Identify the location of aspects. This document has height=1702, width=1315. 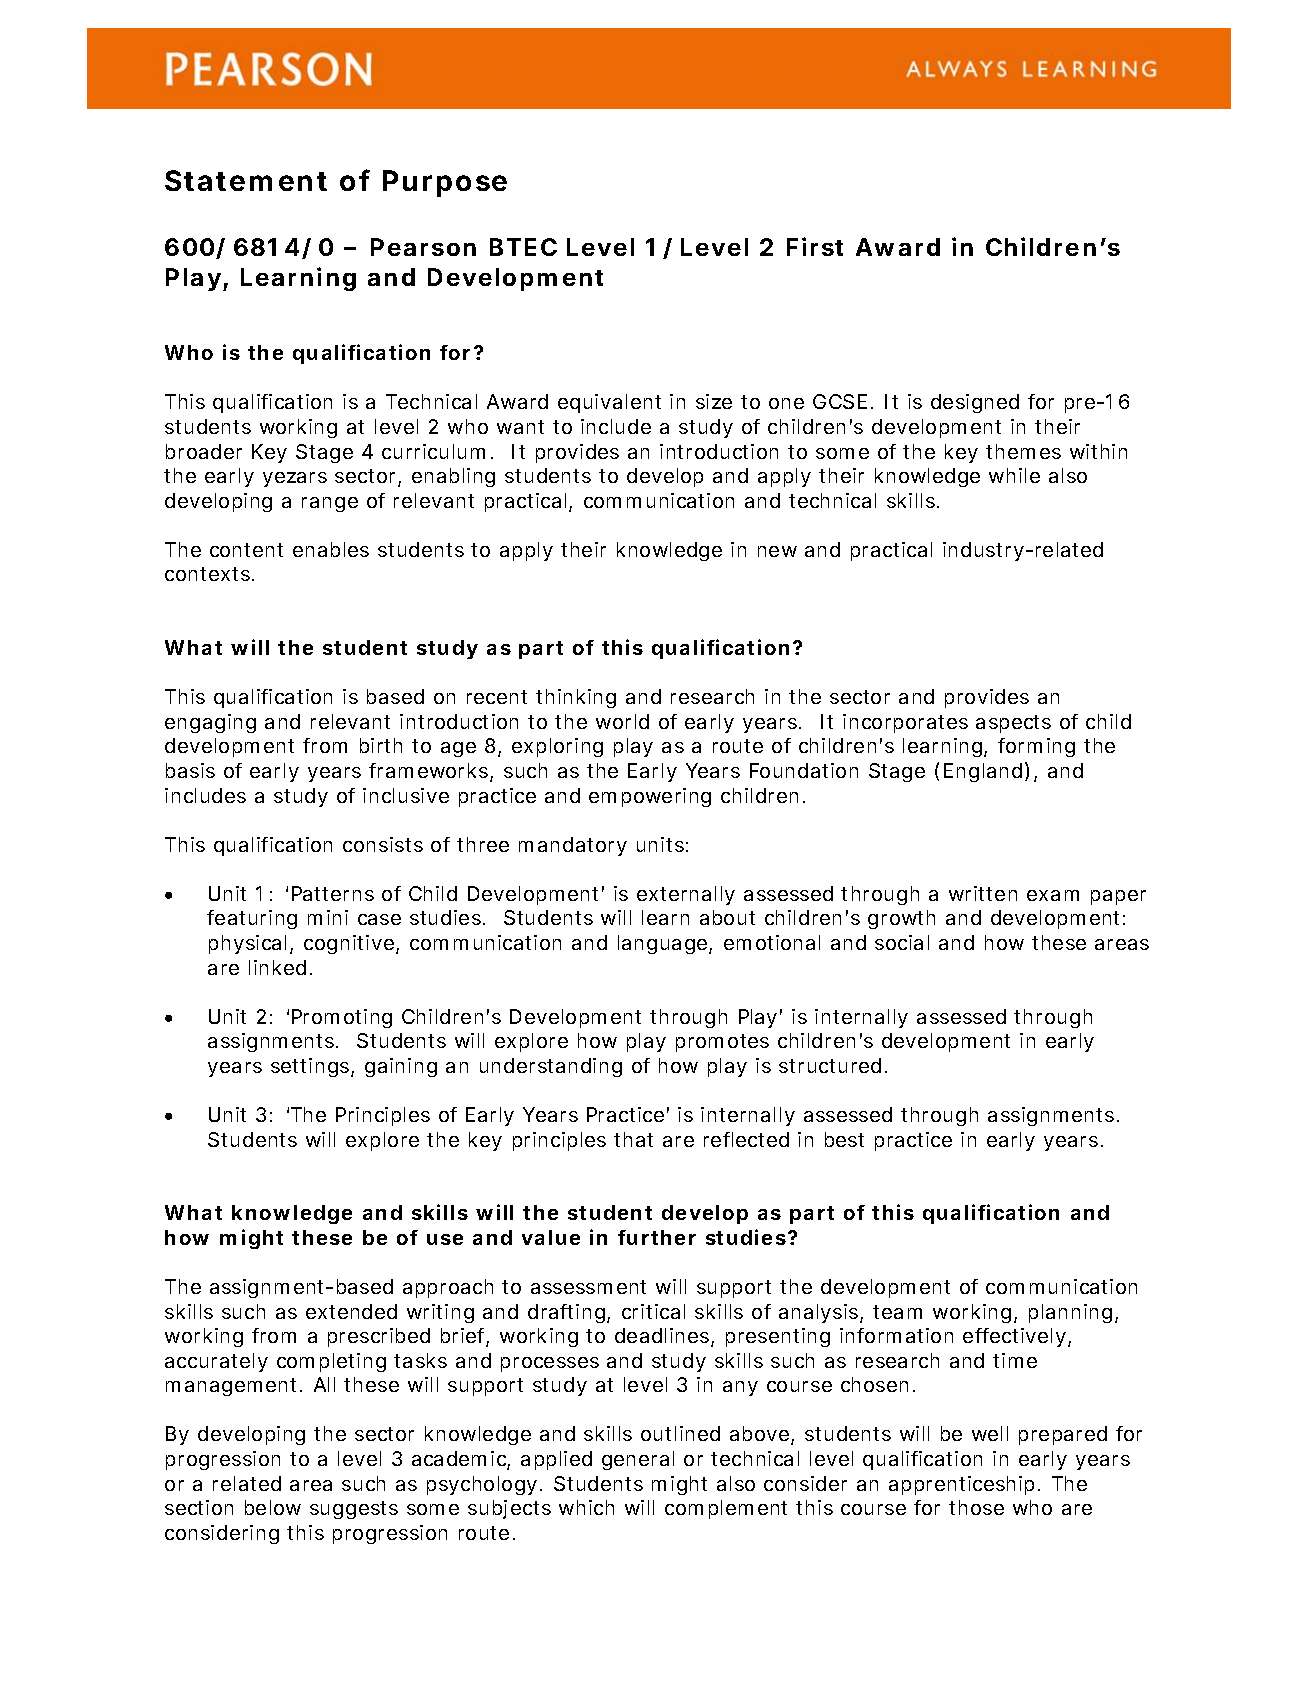
(1013, 724).
